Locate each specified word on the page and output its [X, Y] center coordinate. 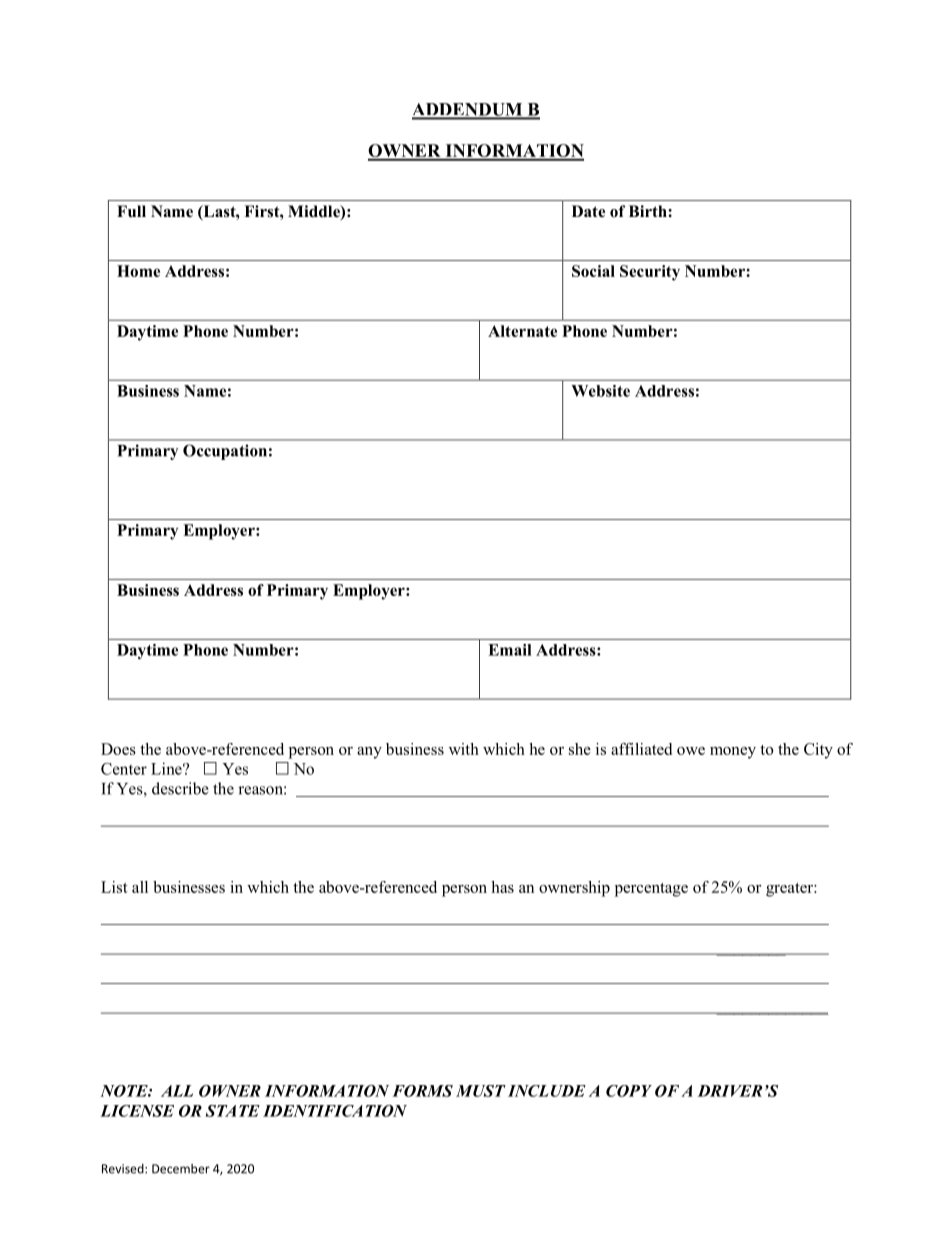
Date [588, 211]
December [181, 1169]
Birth [649, 211]
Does [118, 749]
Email [510, 650]
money [733, 753]
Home [138, 271]
